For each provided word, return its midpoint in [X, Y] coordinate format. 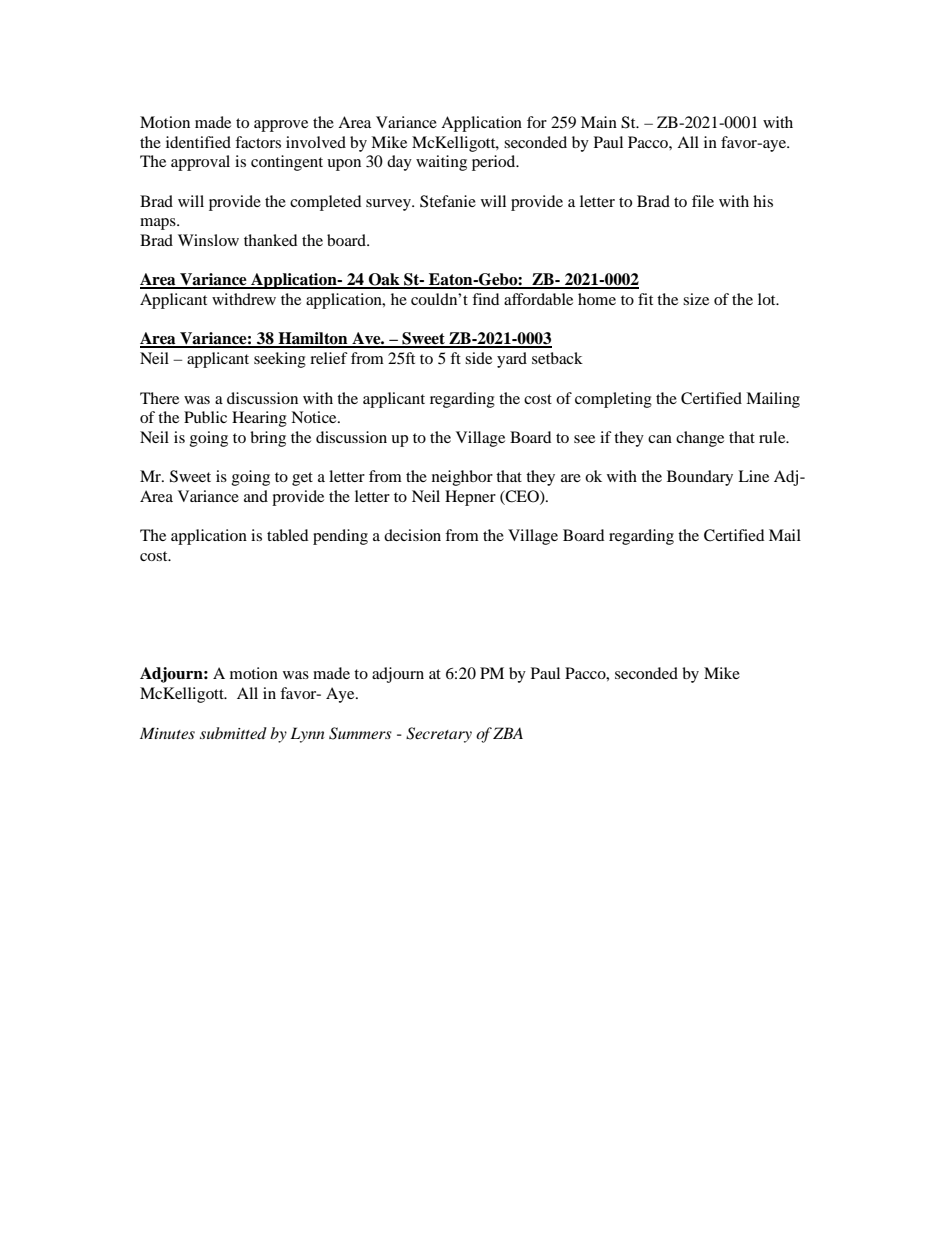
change [700, 439]
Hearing [259, 419]
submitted [233, 733]
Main [599, 122]
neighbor [462, 478]
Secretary [439, 735]
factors [258, 142]
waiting [441, 163]
